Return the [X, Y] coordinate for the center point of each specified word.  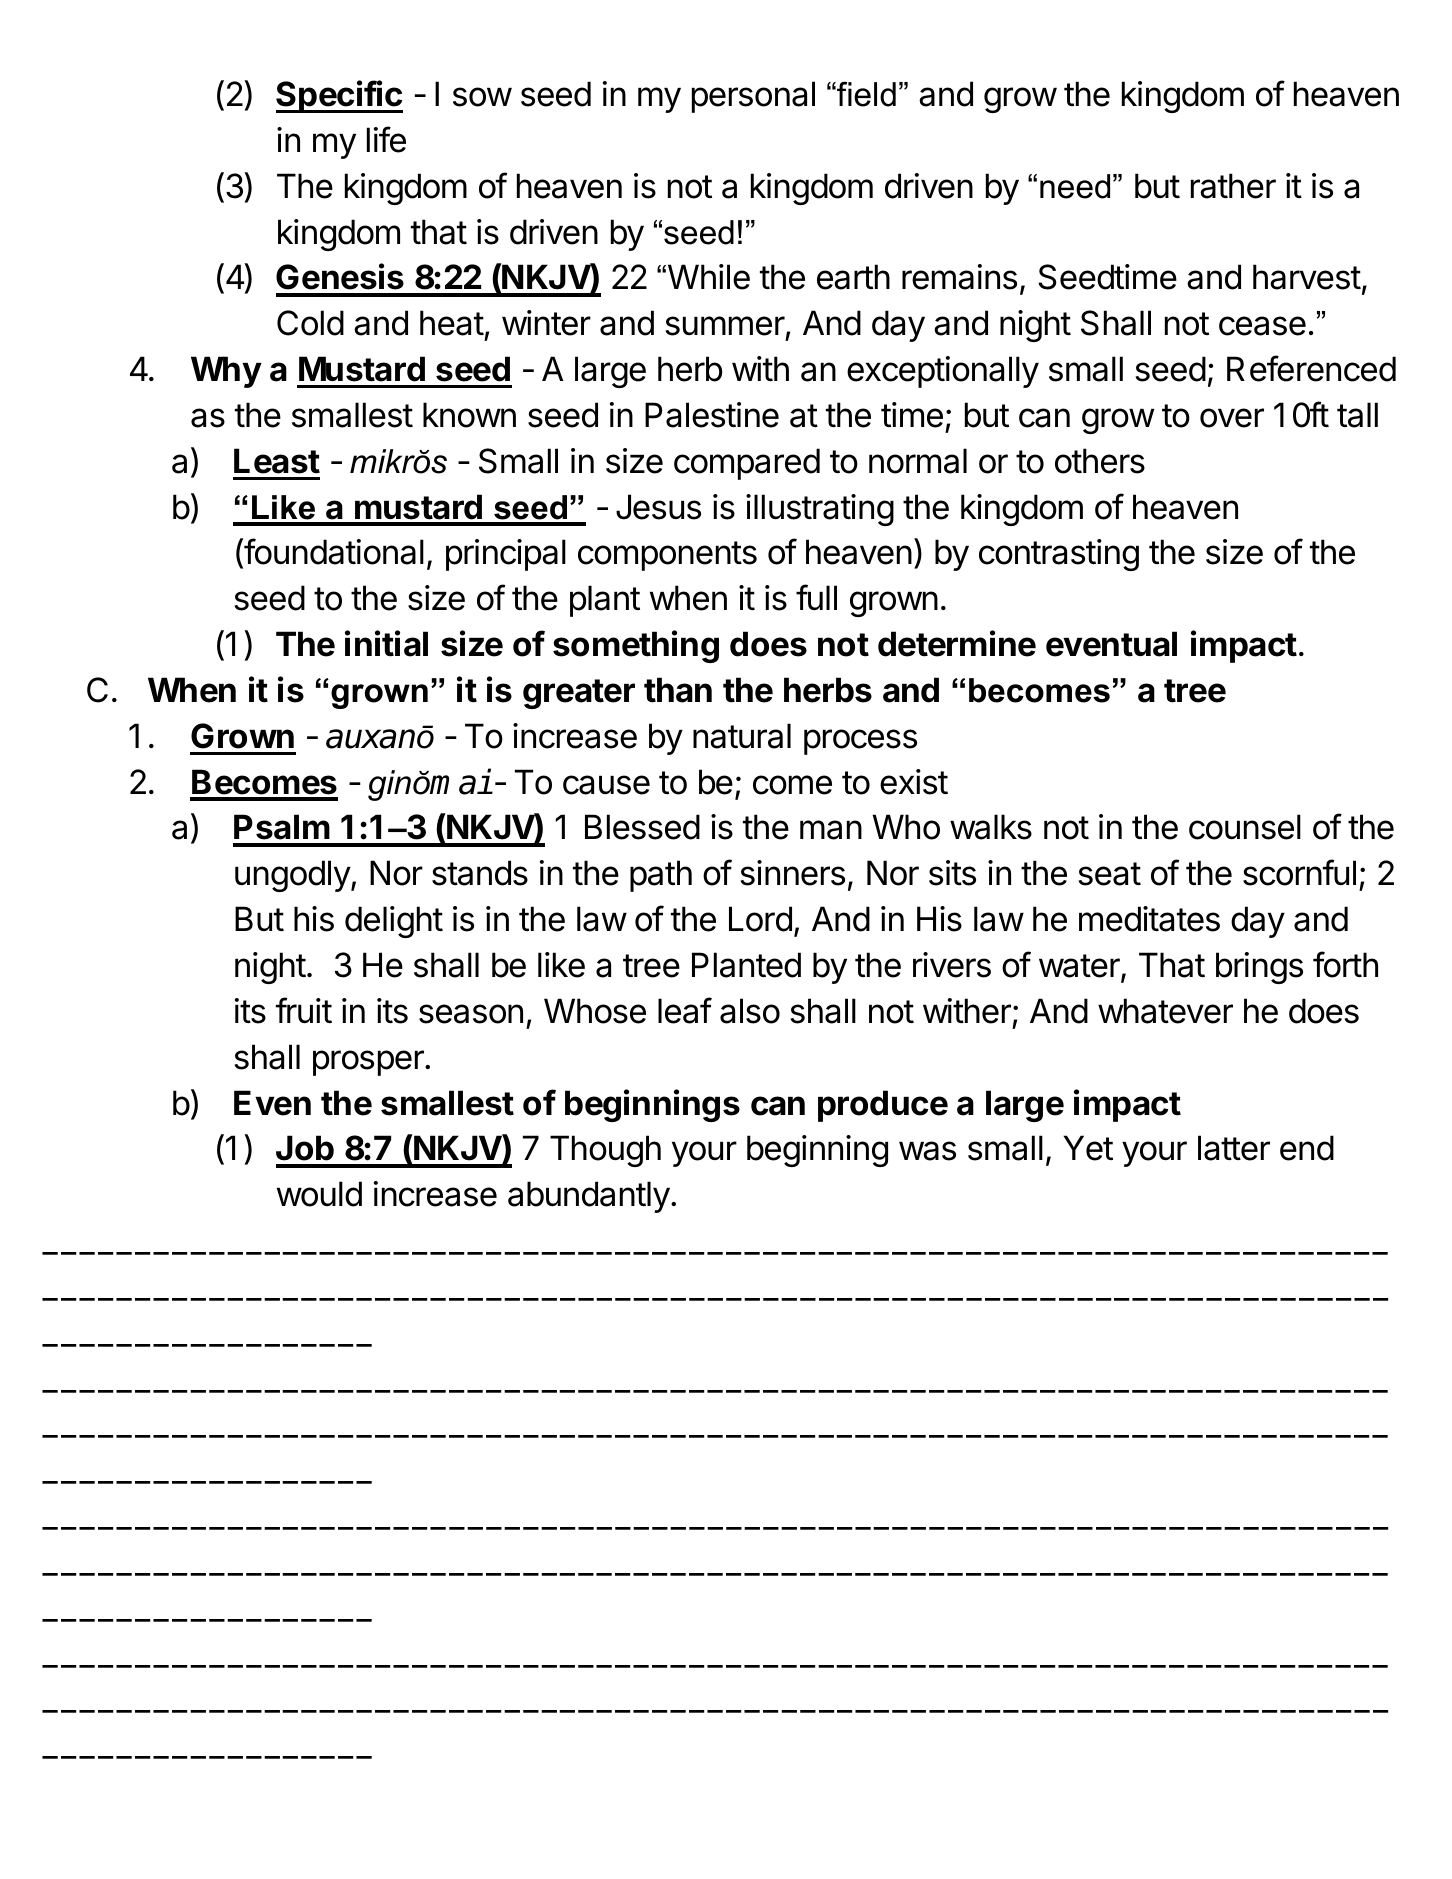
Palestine [712, 415]
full [816, 597]
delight [394, 922]
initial [386, 643]
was [927, 1151]
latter [1234, 1148]
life [386, 139]
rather [1233, 186]
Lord [760, 919]
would [319, 1194]
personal [753, 97]
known [469, 415]
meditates [1149, 919]
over [1232, 418]
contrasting [1059, 555]
